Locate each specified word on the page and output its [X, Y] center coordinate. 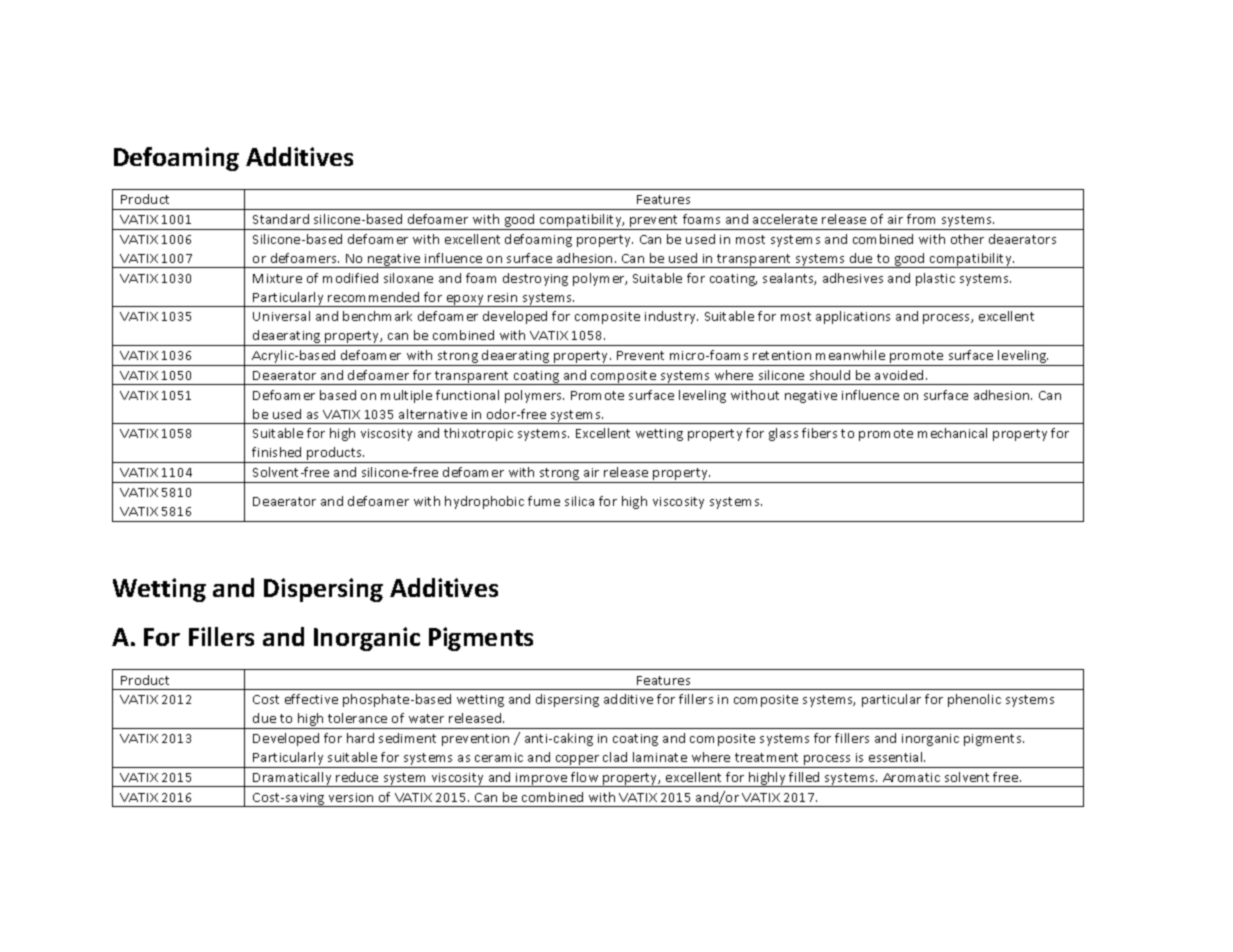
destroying [535, 279]
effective [311, 699]
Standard [281, 219]
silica [579, 501]
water [426, 718]
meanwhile [850, 355]
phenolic [974, 700]
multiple [406, 396]
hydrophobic [484, 502]
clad [615, 757]
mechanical [952, 433]
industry [671, 317]
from [921, 219]
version [351, 797]
